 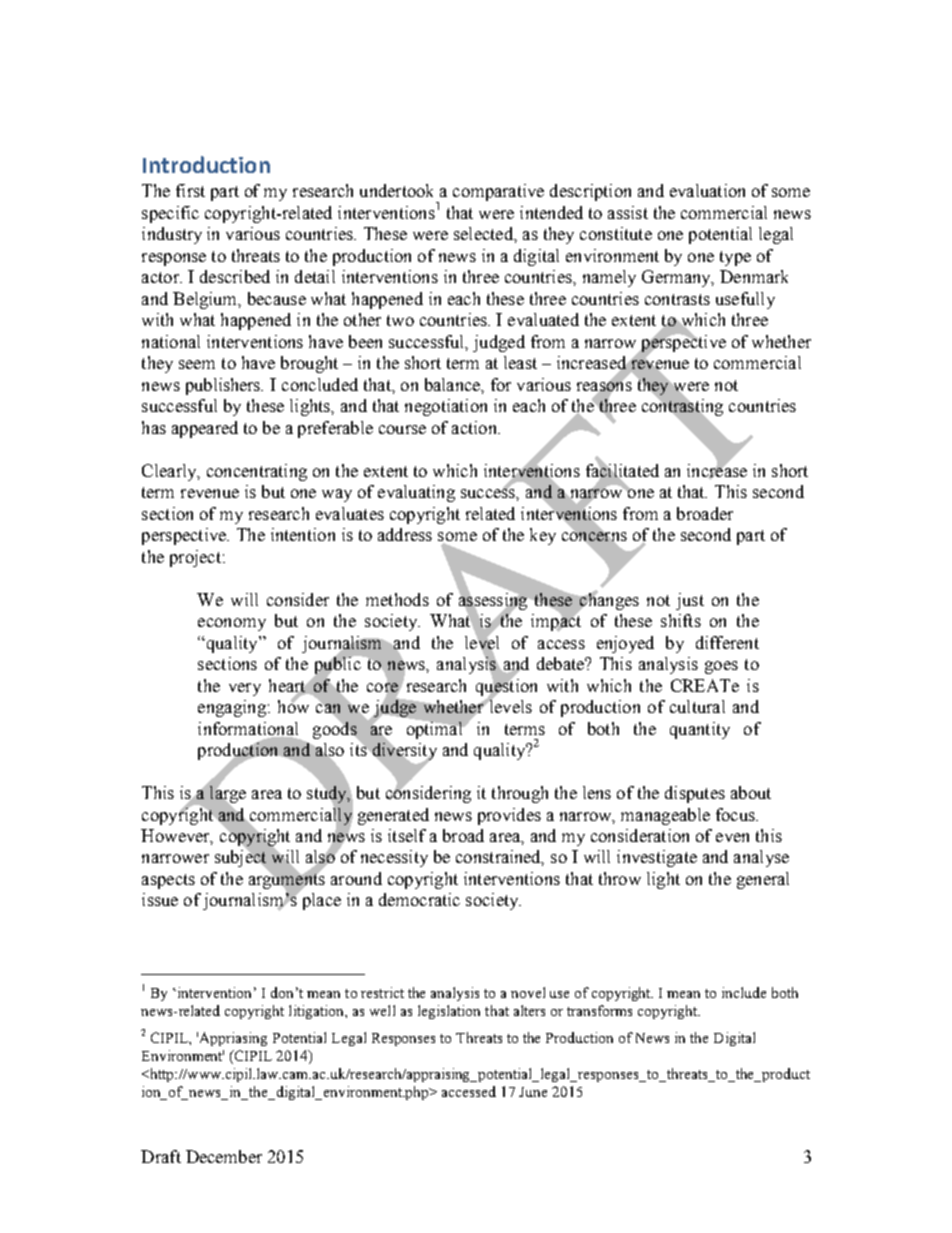 What do you see at coordinates (224, 1156) in the document?
I see `December` at bounding box center [224, 1156].
